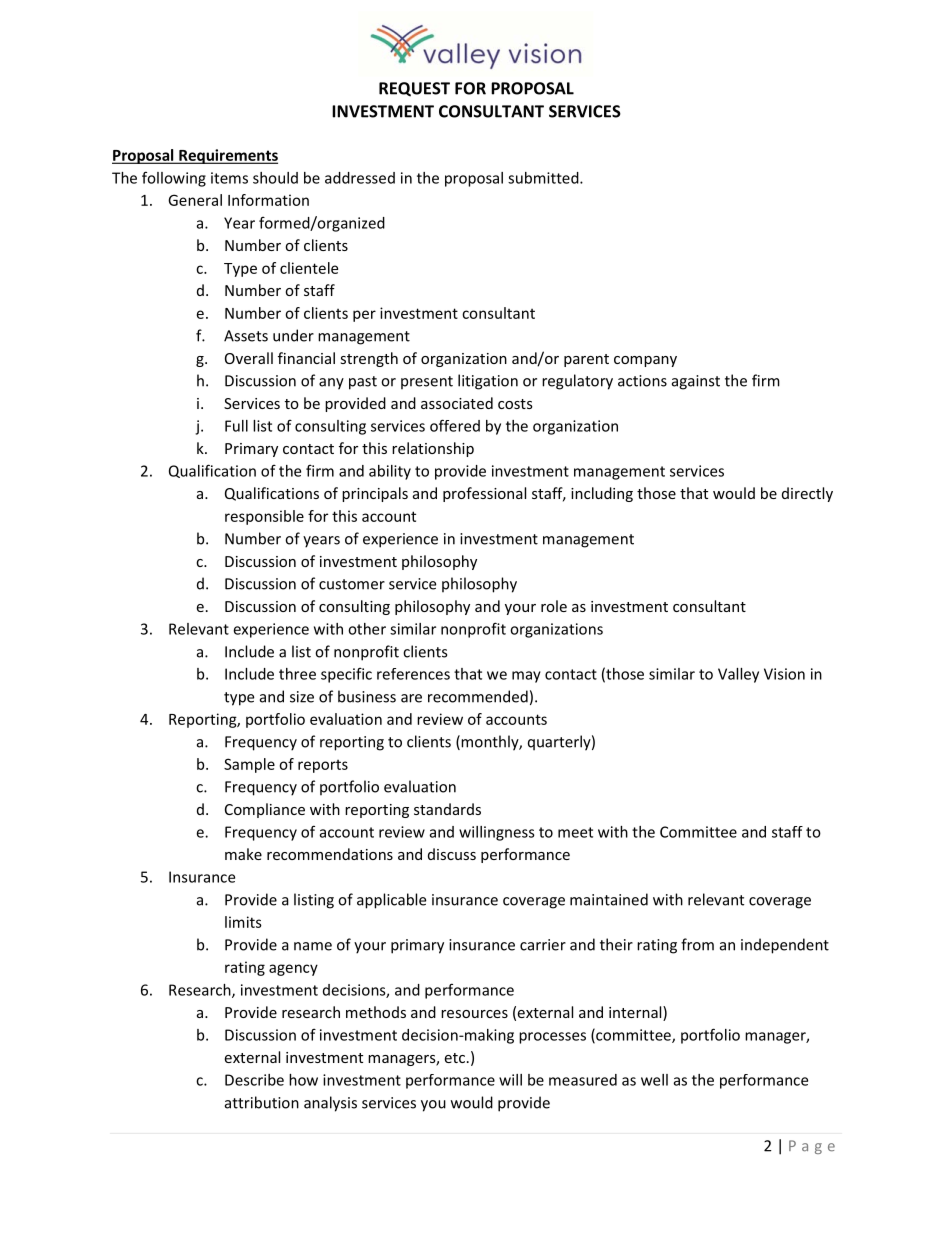  What do you see at coordinates (249, 765) in the screenshot?
I see `Sample` at bounding box center [249, 765].
